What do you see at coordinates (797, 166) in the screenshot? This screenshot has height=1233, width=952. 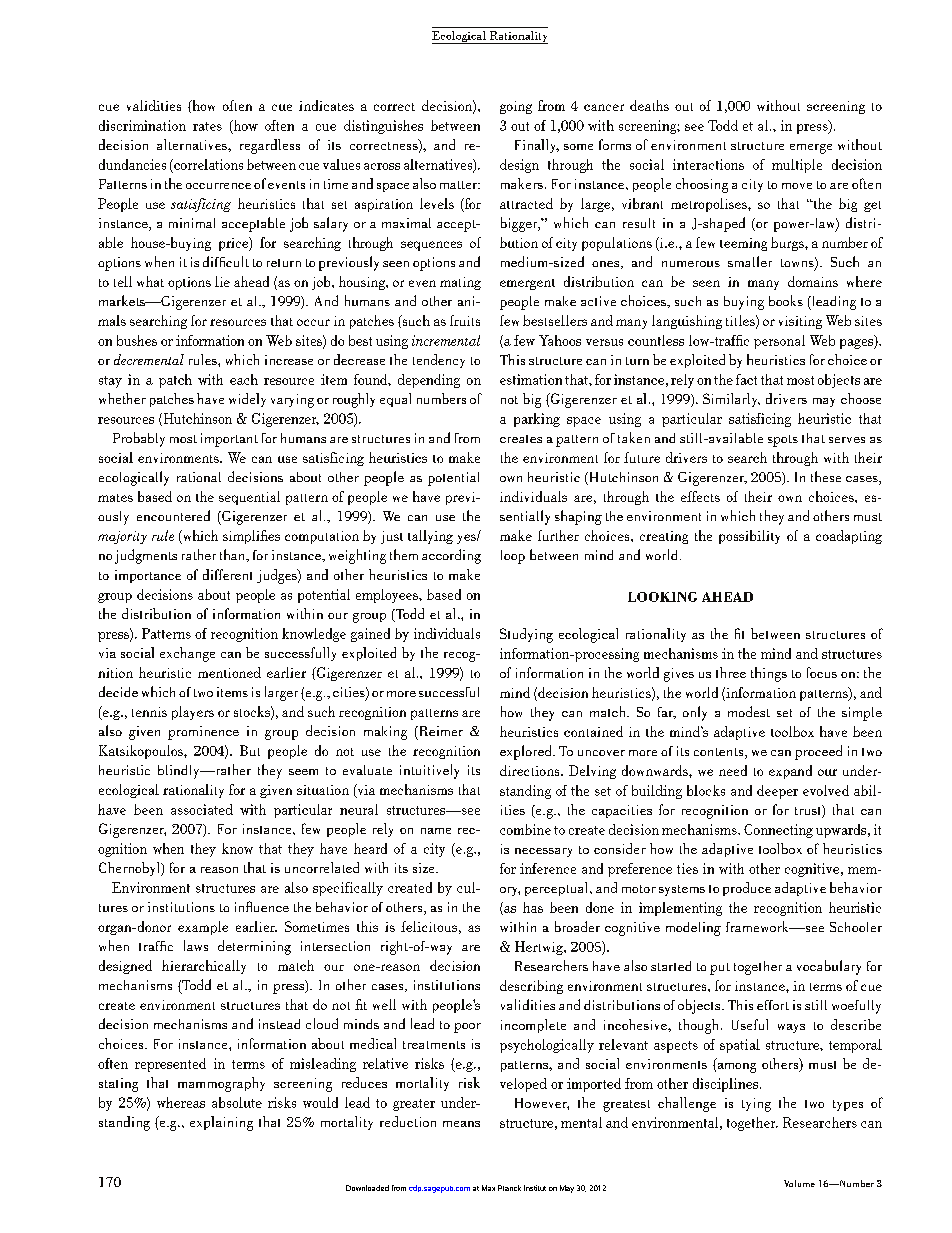 I see `multiple` at bounding box center [797, 166].
